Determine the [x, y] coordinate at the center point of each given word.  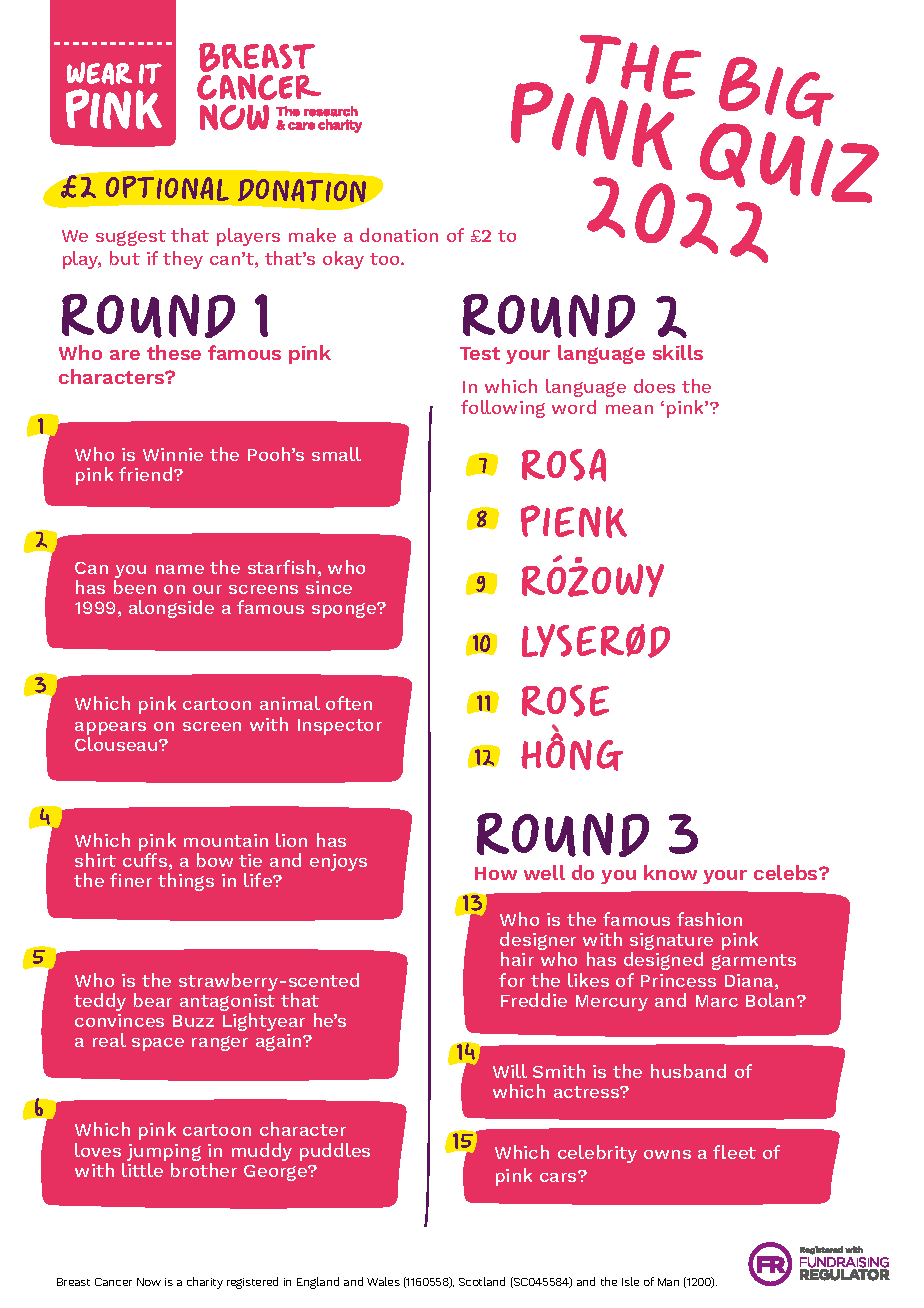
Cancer [113, 1282]
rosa [564, 465]
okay [343, 260]
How [496, 873]
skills [678, 352]
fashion [709, 919]
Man [668, 1282]
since [329, 587]
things [186, 882]
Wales [383, 1281]
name [180, 569]
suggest [131, 238]
